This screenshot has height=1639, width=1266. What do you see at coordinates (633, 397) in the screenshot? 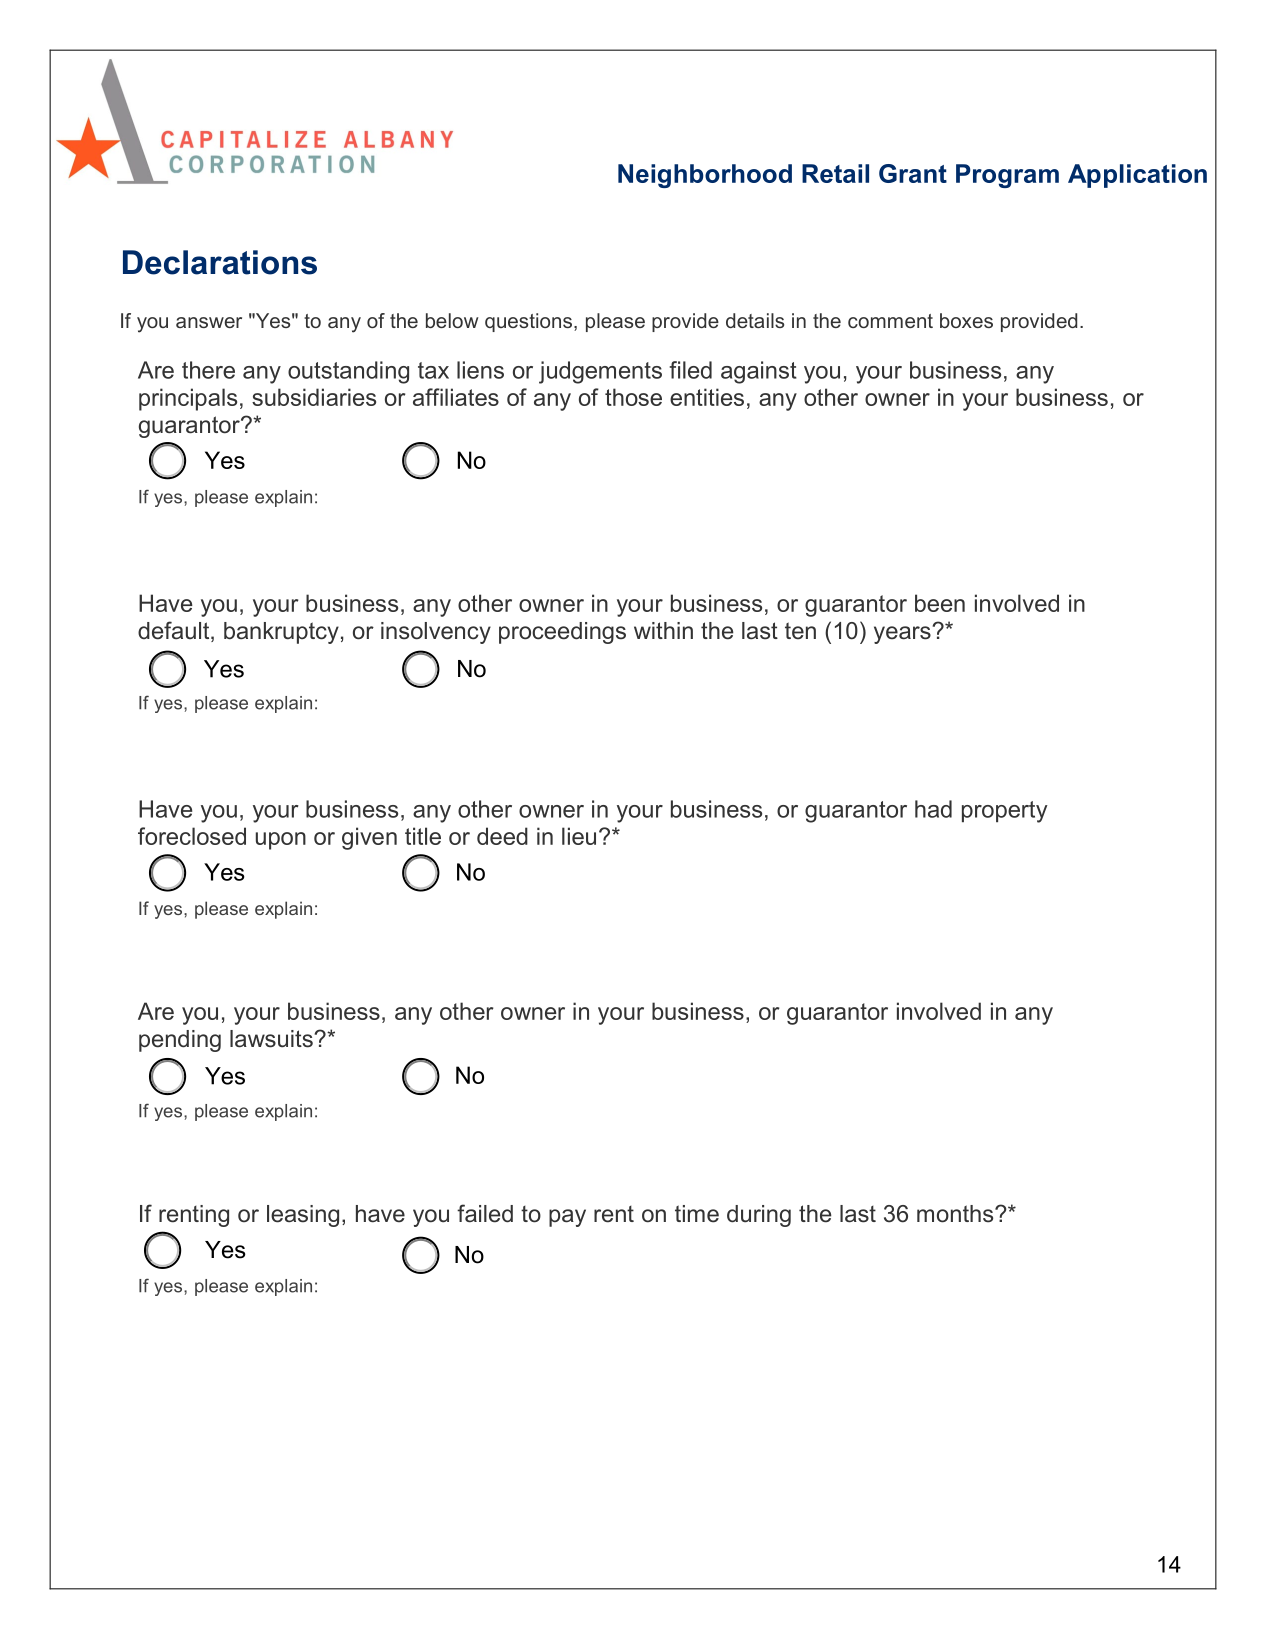
I see `those` at bounding box center [633, 397].
